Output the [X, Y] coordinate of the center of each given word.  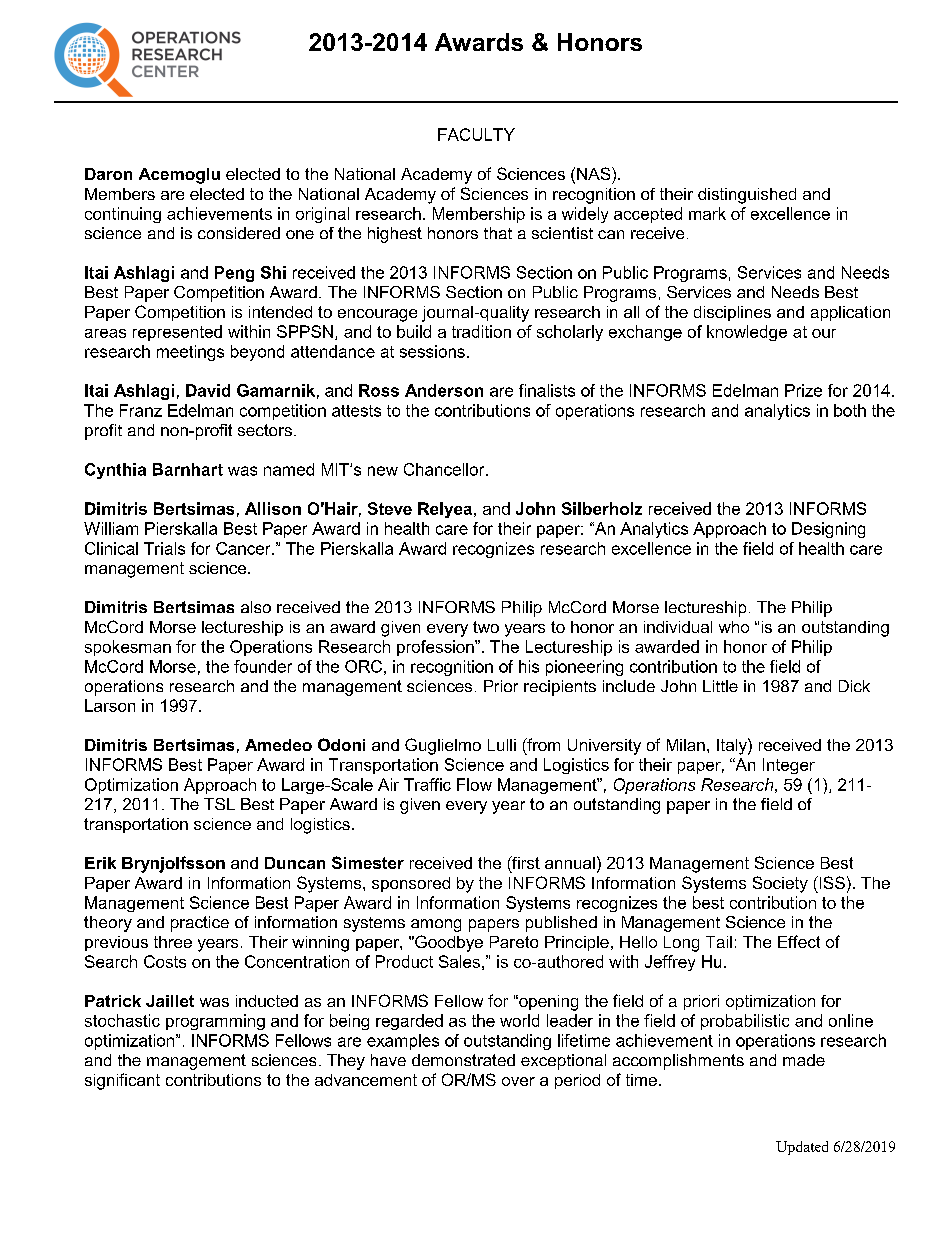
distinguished [747, 196]
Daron [108, 174]
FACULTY [476, 134]
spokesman [128, 648]
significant [122, 1081]
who [734, 627]
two [486, 627]
